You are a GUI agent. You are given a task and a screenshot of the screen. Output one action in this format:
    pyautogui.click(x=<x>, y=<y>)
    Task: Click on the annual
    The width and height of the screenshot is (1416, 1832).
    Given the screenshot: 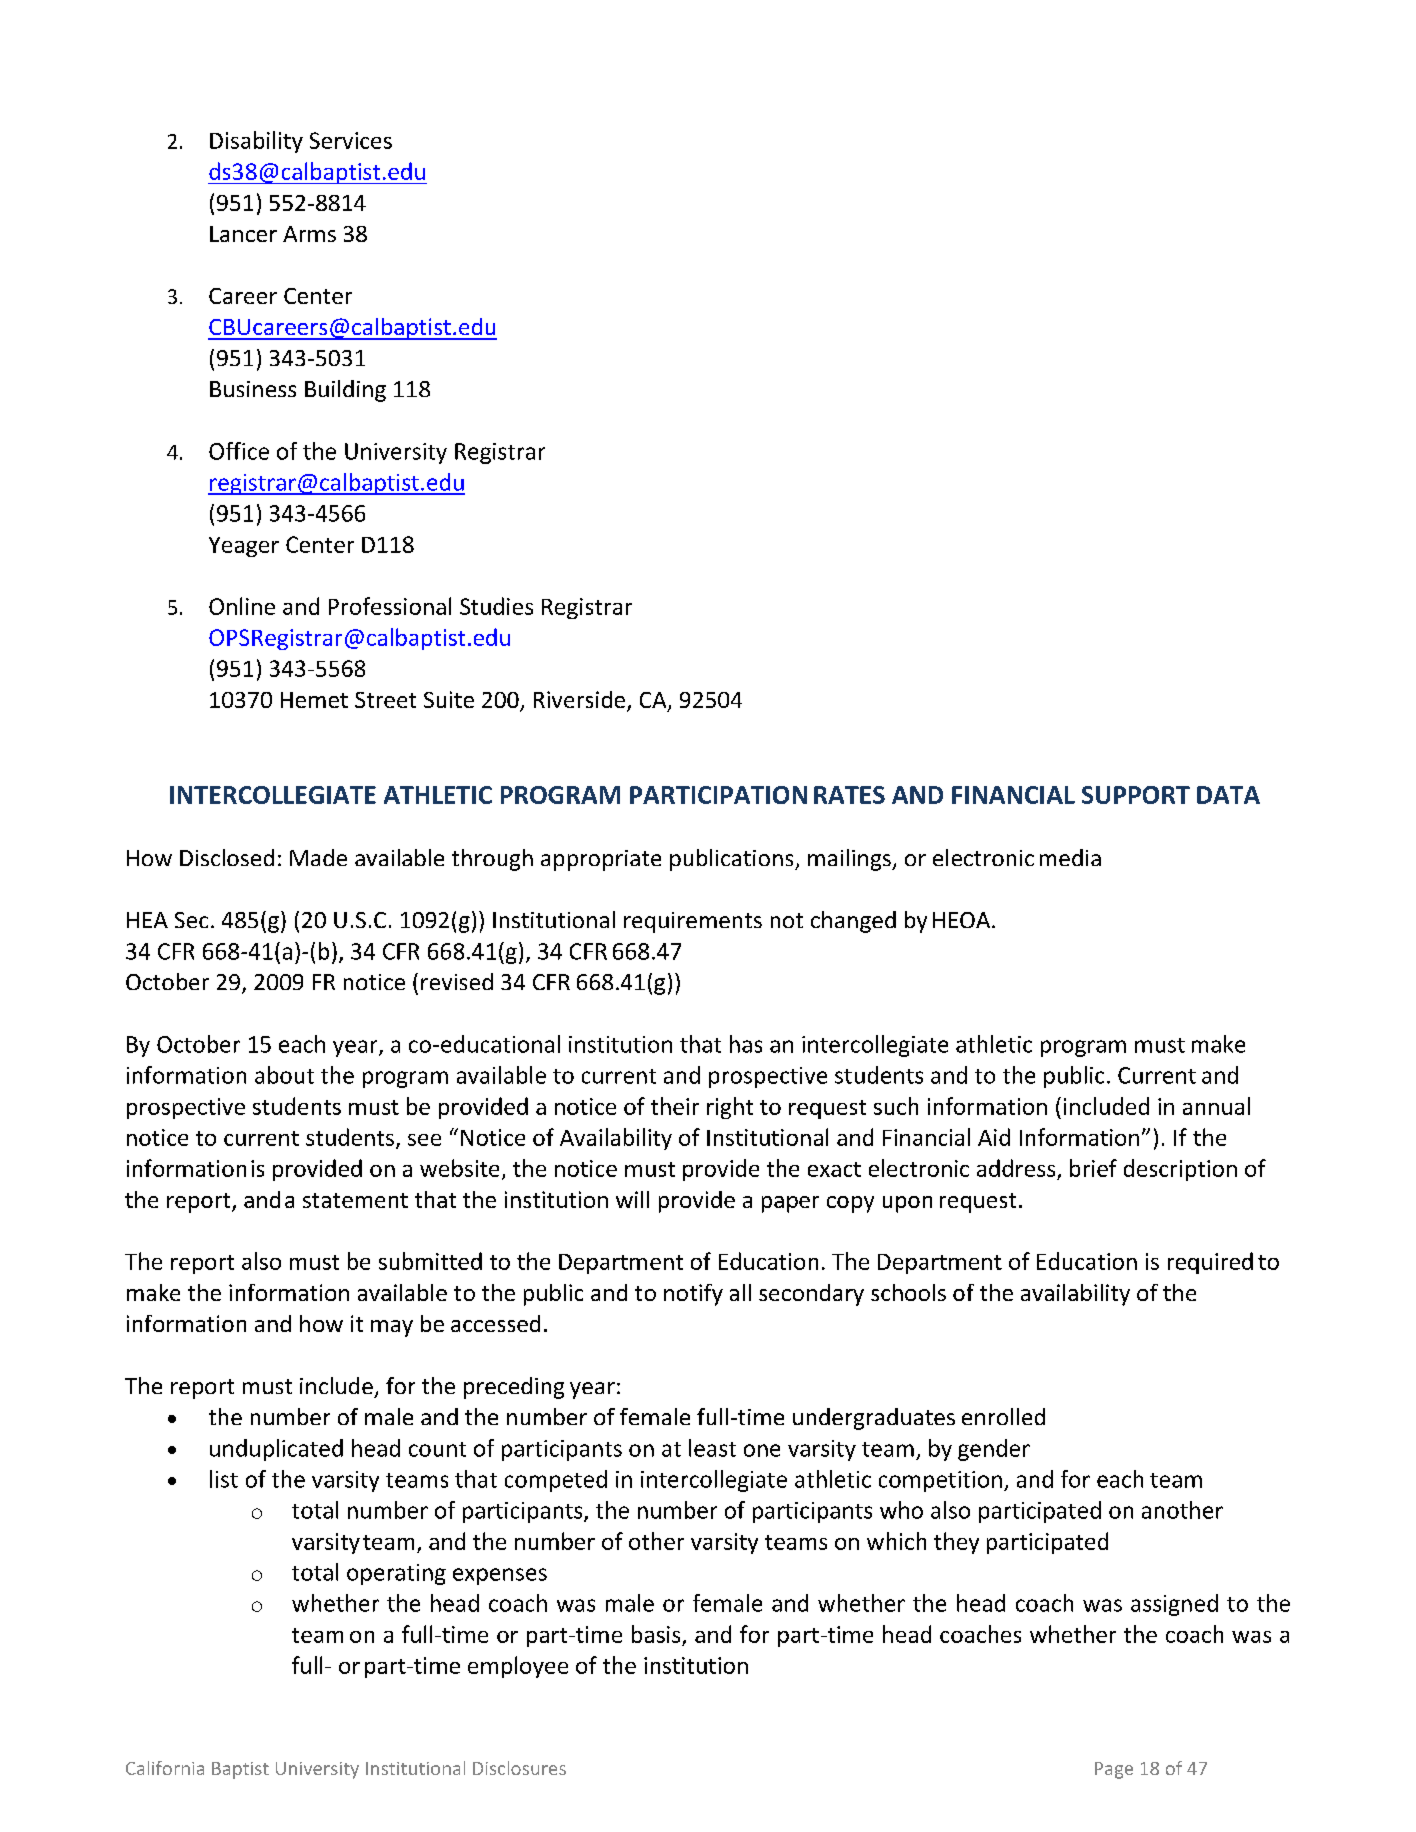 What is the action you would take?
    pyautogui.click(x=1216, y=1106)
